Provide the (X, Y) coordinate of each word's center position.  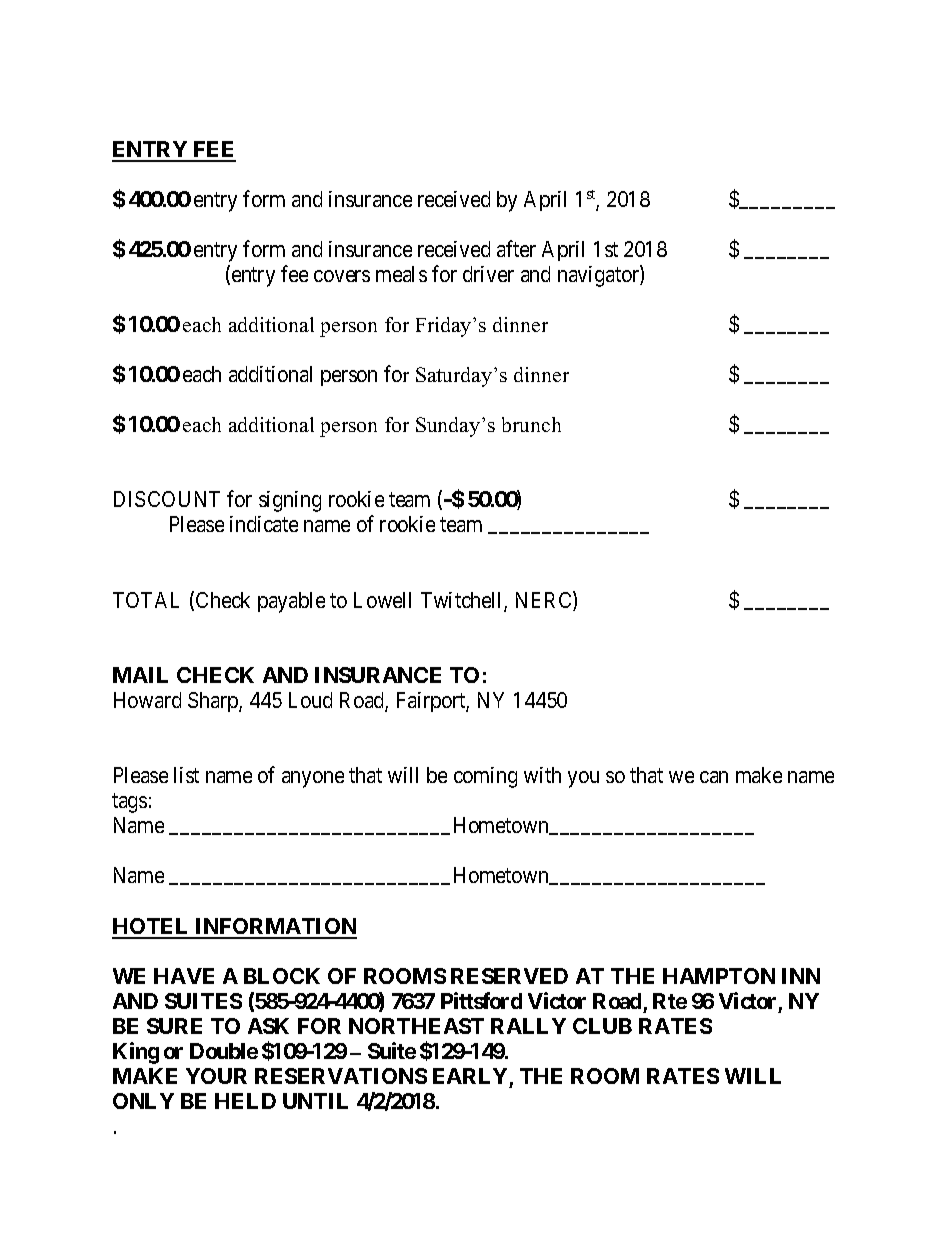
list (186, 775)
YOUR (216, 1076)
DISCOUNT (167, 499)
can (714, 777)
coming (485, 777)
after (516, 248)
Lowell (382, 600)
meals (401, 274)
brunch (531, 424)
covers (342, 276)
